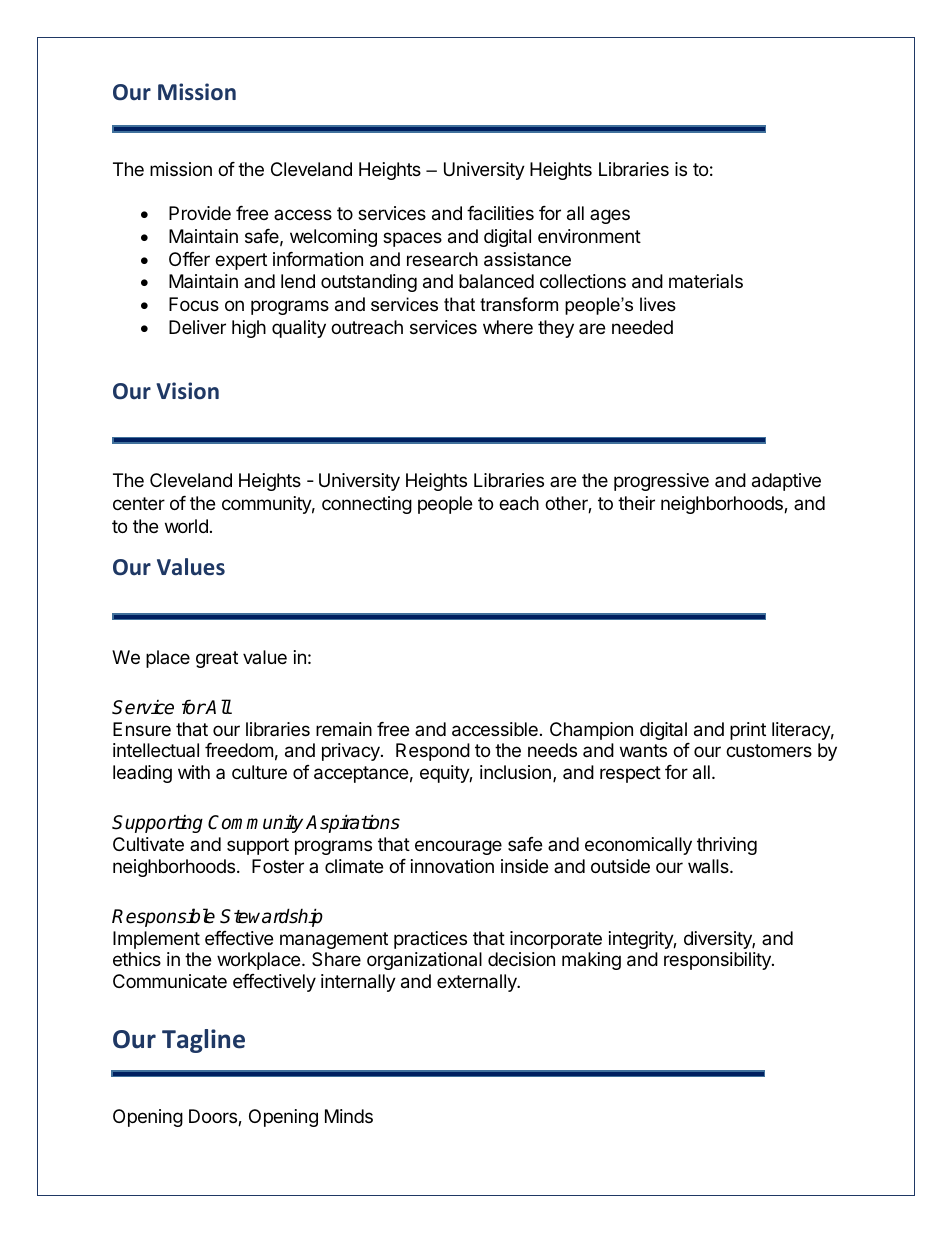  What do you see at coordinates (186, 526) in the screenshot?
I see `world` at bounding box center [186, 526].
